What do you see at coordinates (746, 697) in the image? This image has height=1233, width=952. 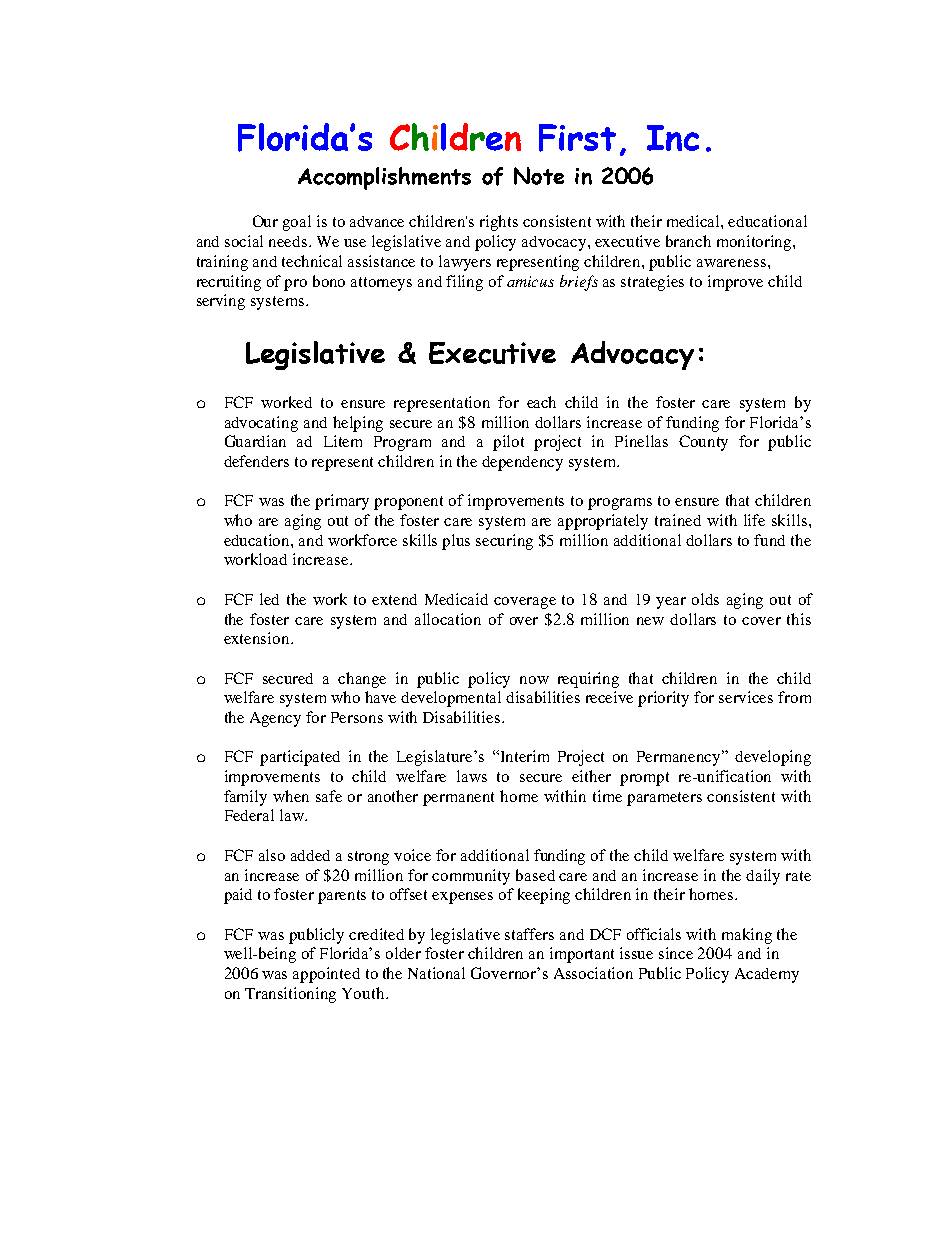 I see `services` at bounding box center [746, 697].
